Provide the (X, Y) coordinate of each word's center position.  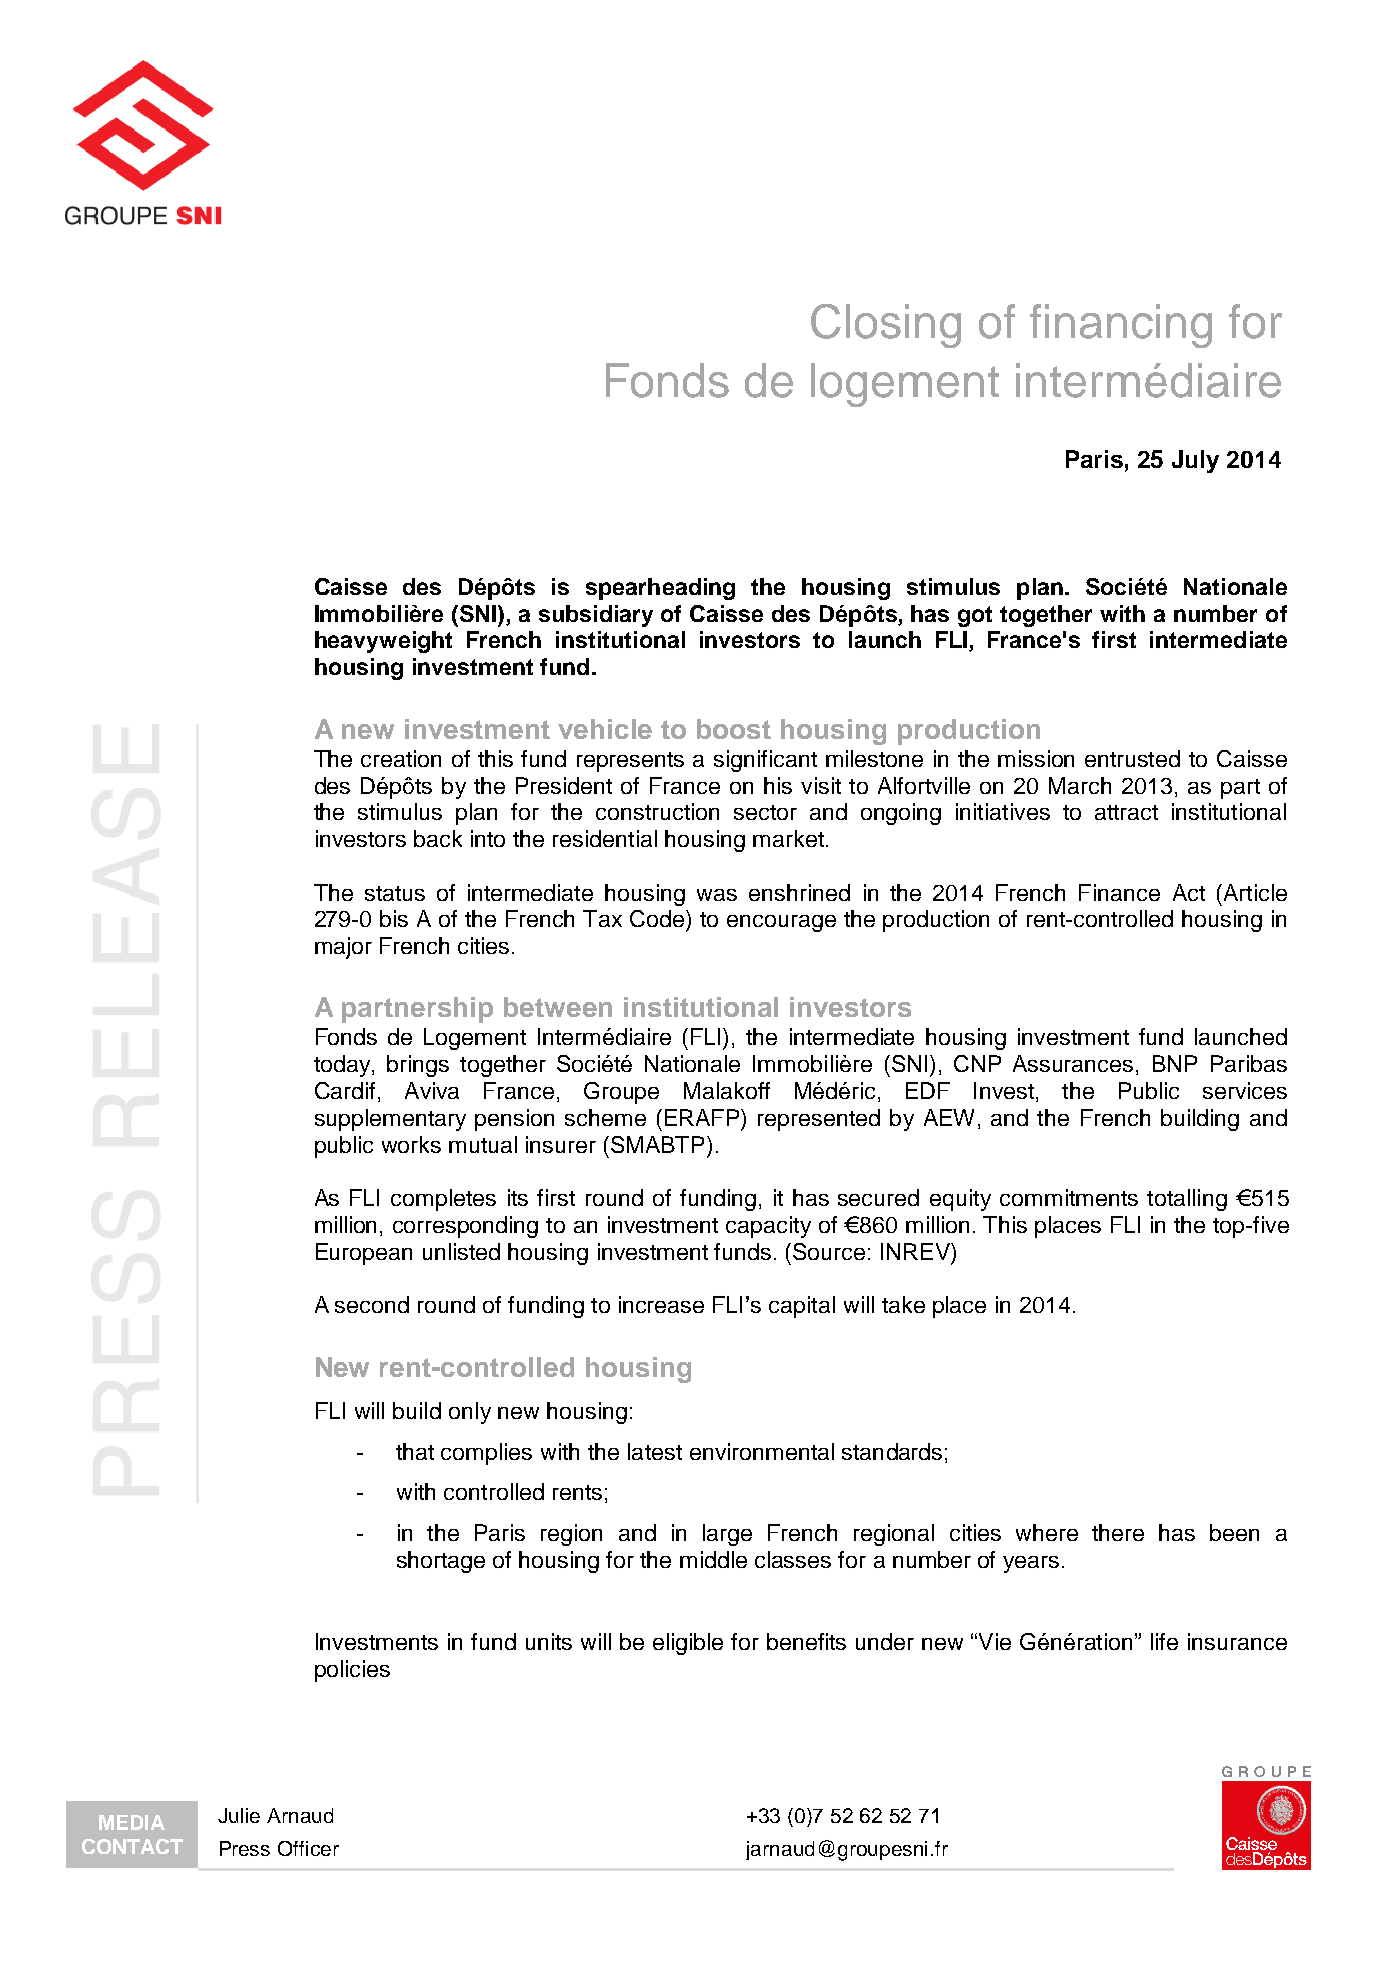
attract (1126, 812)
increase (661, 1304)
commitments (1069, 1197)
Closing (886, 326)
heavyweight (383, 642)
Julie (239, 1815)
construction (657, 811)
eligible (688, 1644)
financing (1121, 326)
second (372, 1304)
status (395, 893)
